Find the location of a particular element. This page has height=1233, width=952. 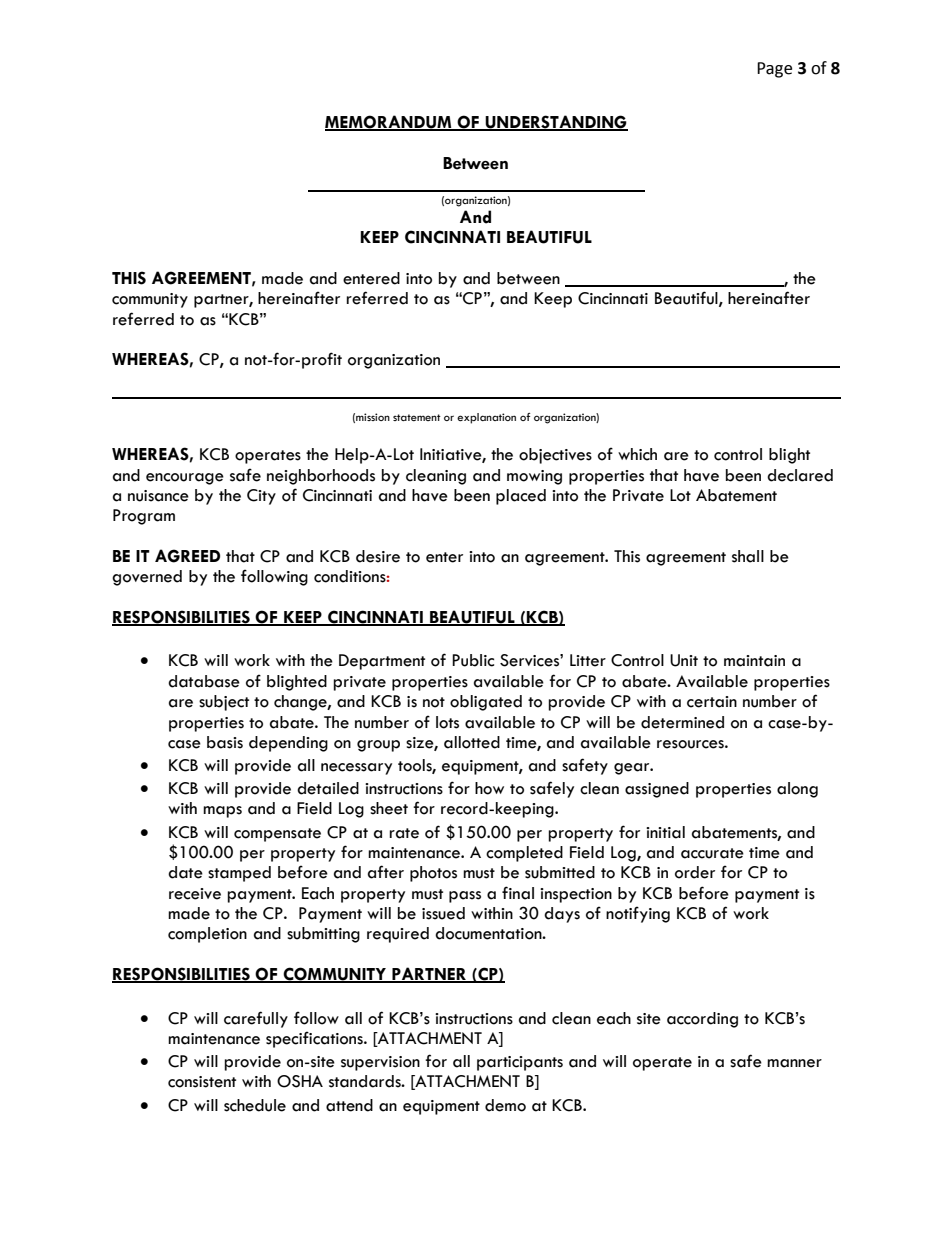

participants is located at coordinates (520, 1063).
